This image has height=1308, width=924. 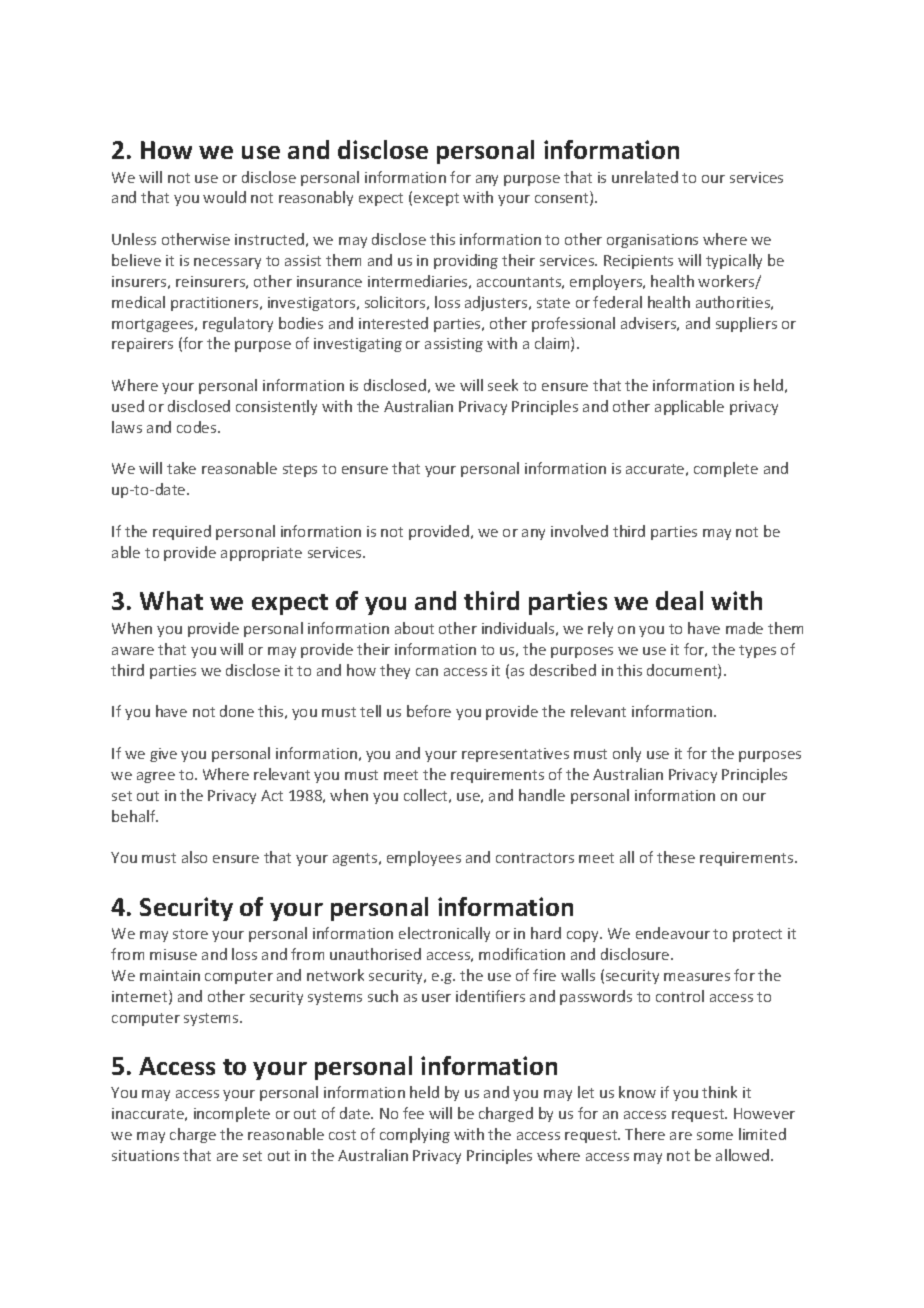 What do you see at coordinates (757, 651) in the image?
I see `types` at bounding box center [757, 651].
